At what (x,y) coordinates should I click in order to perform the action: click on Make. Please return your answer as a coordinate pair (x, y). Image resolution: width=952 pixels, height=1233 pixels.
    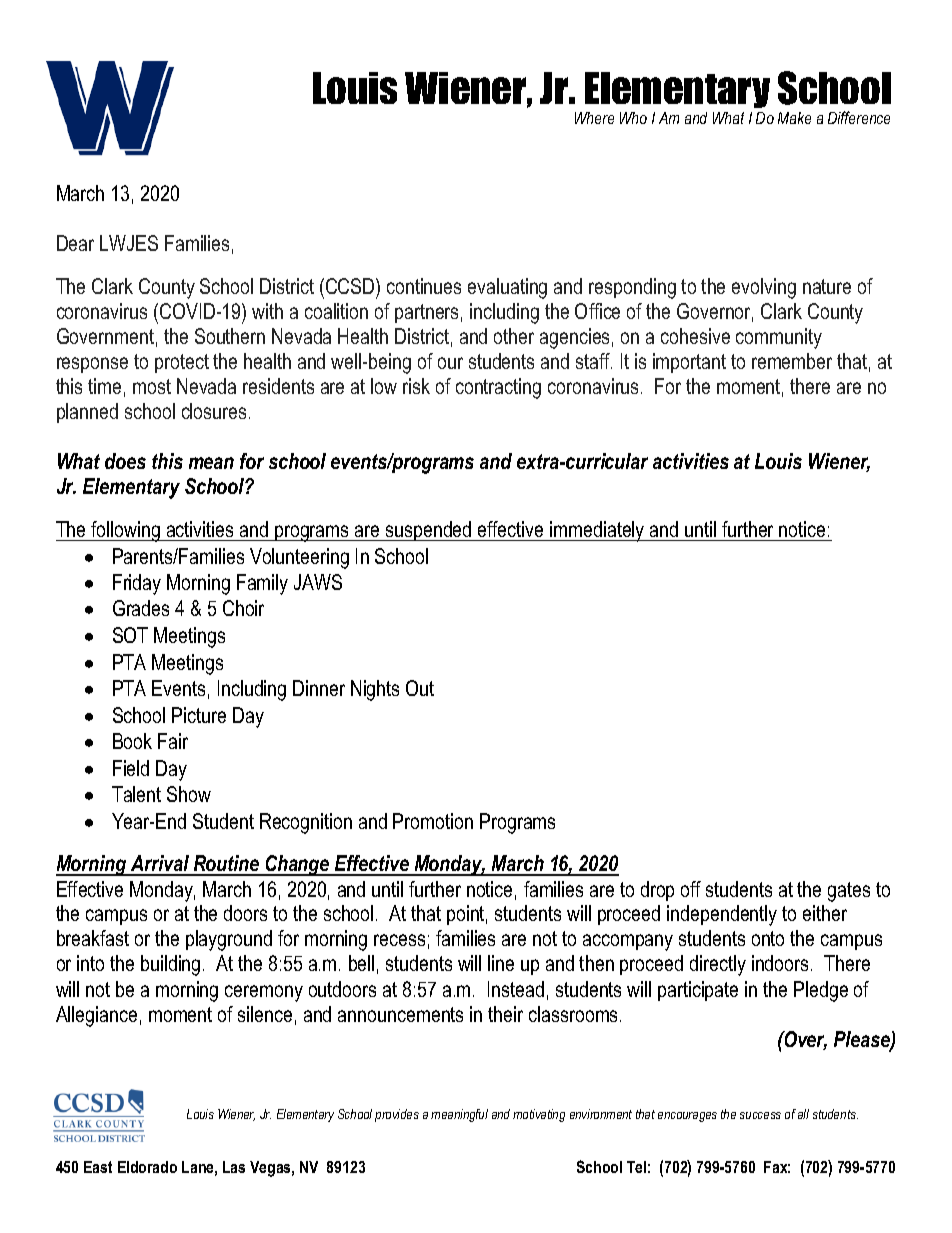
    Looking at the image, I should click on (794, 118).
